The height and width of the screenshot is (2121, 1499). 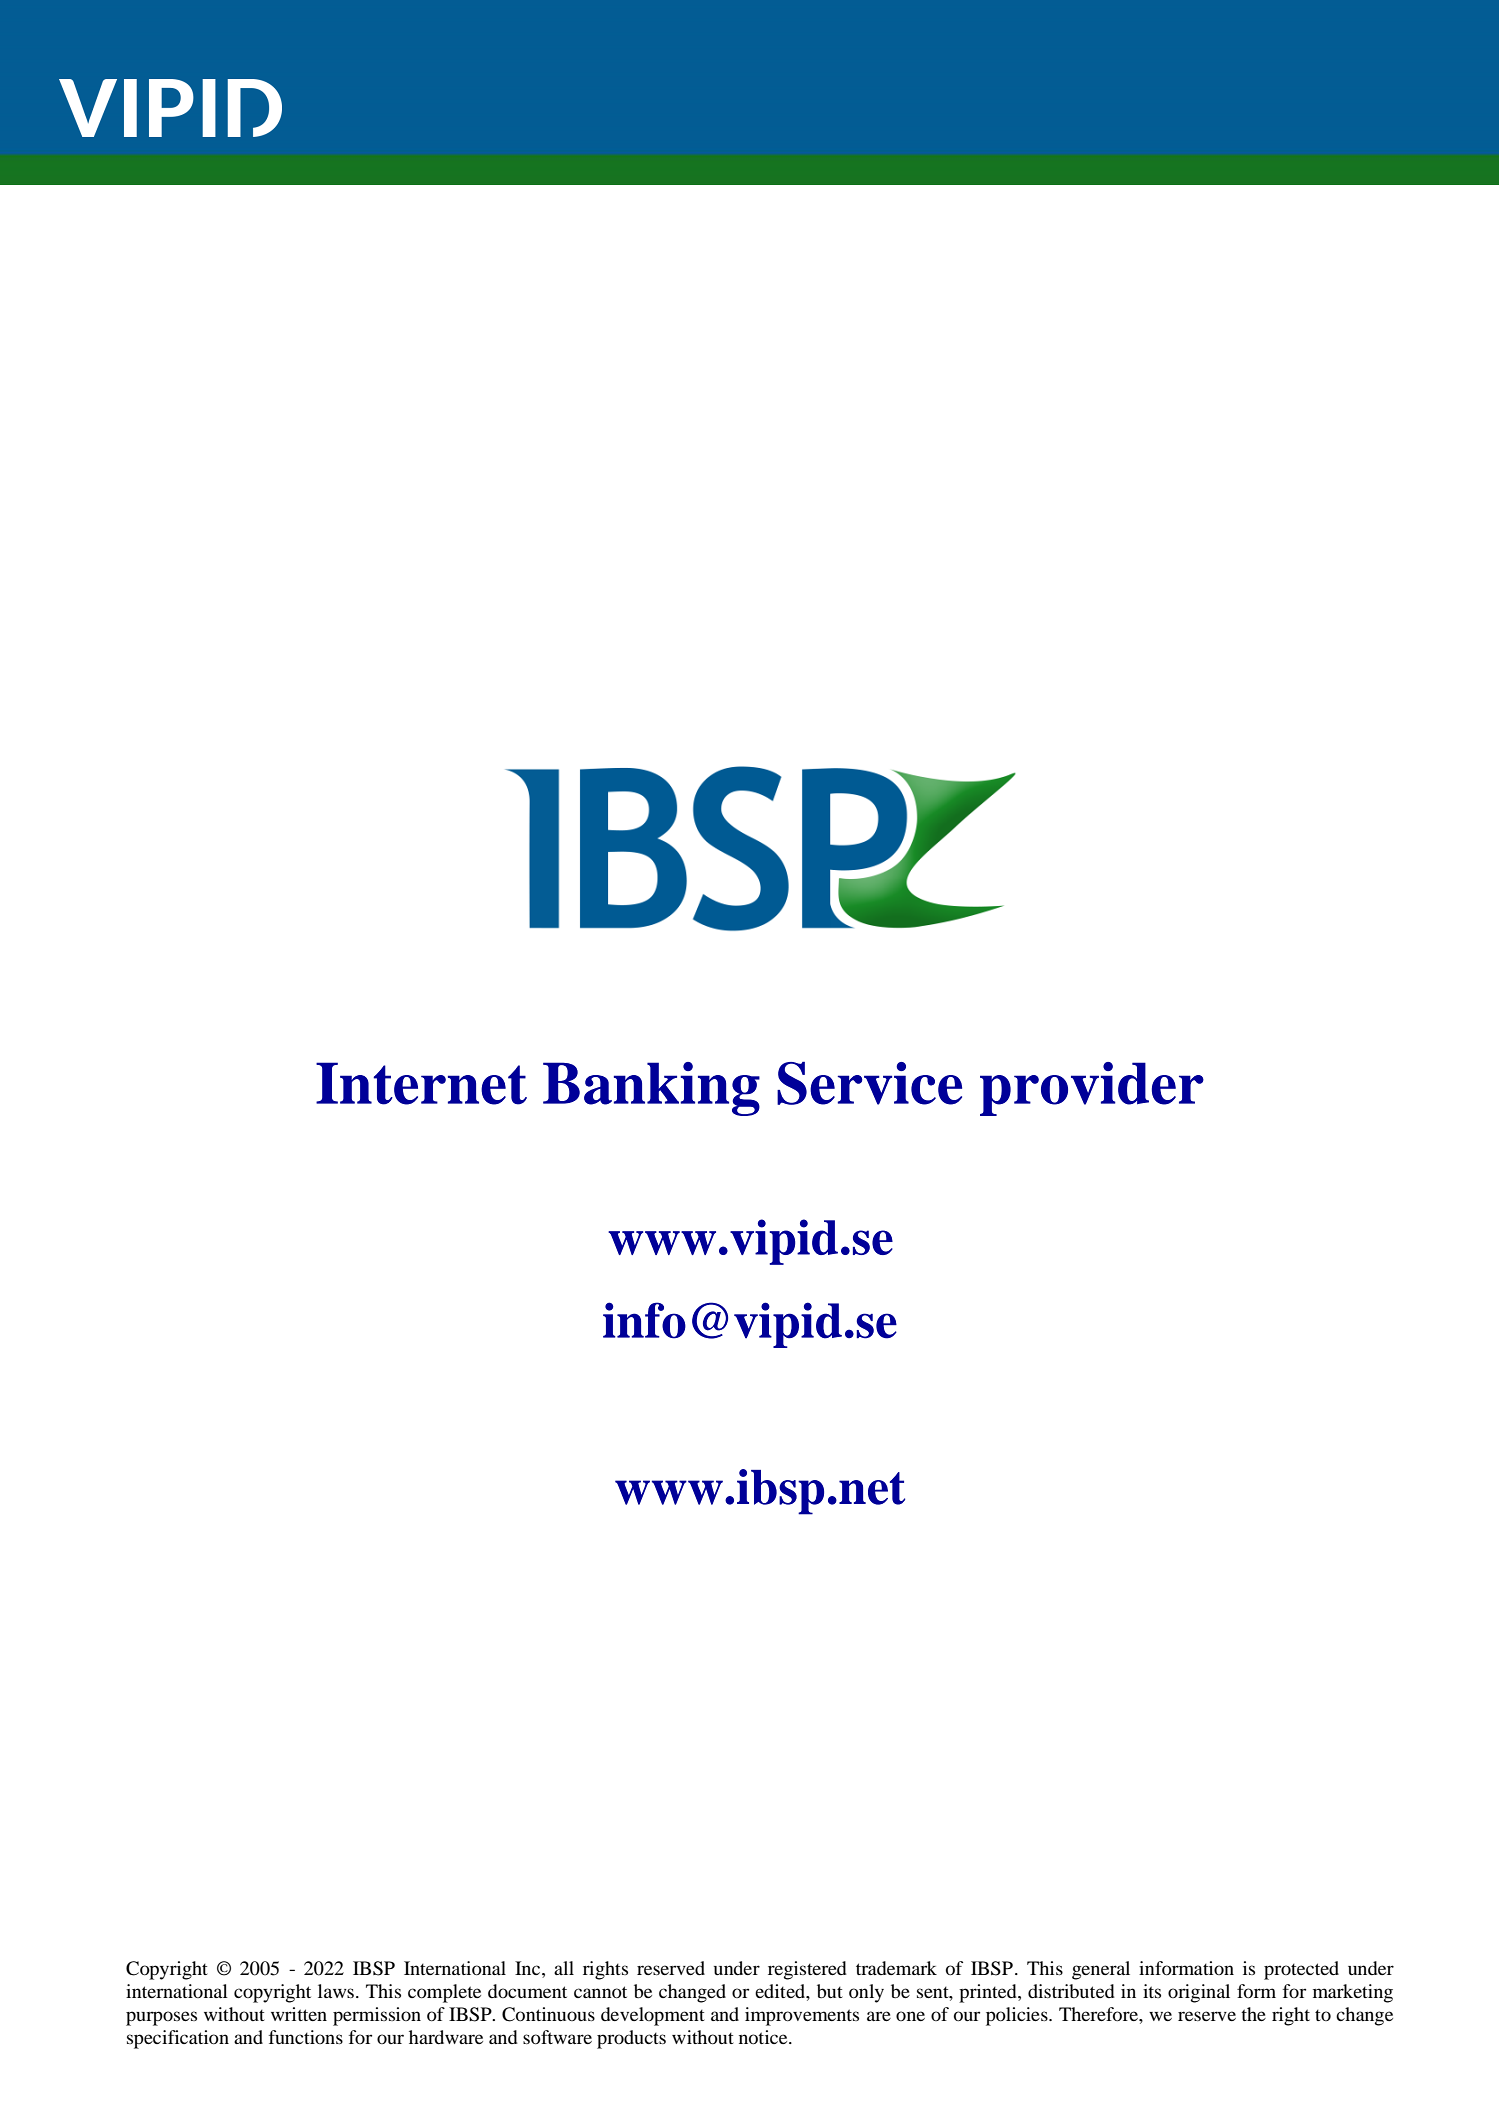 I want to click on protected, so click(x=1301, y=1970).
